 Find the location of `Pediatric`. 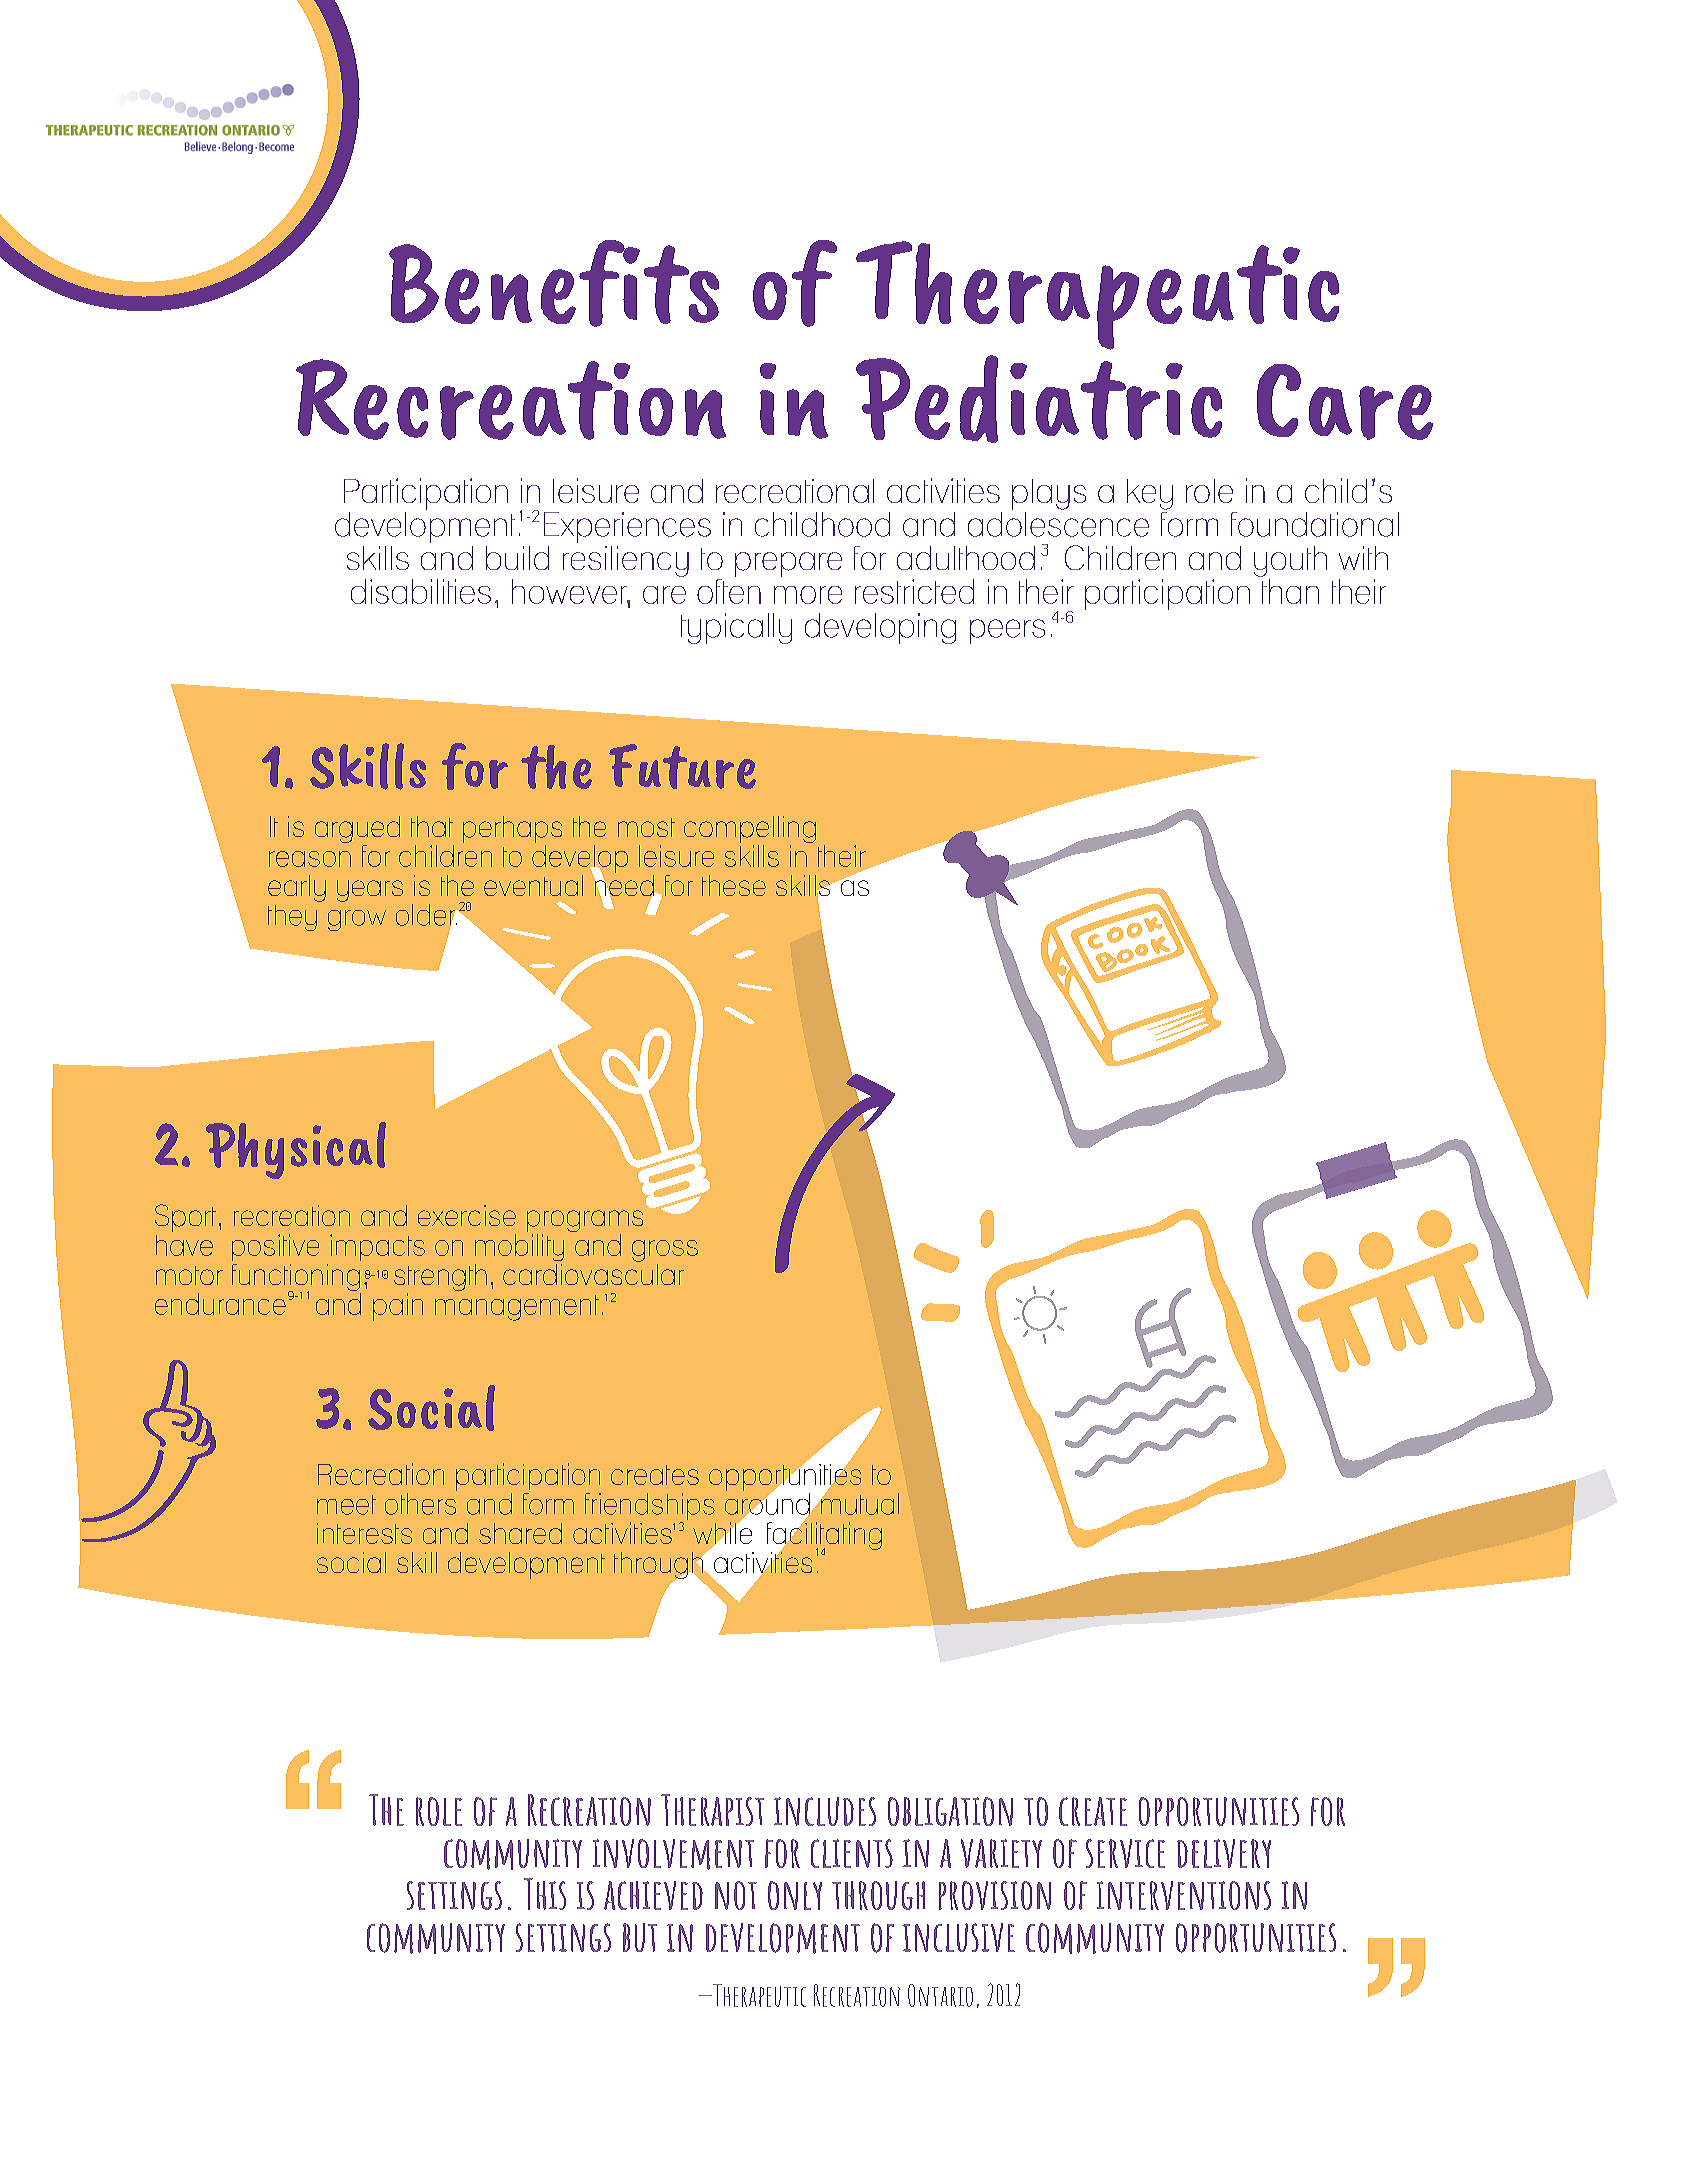

Pediatric is located at coordinates (1039, 399).
